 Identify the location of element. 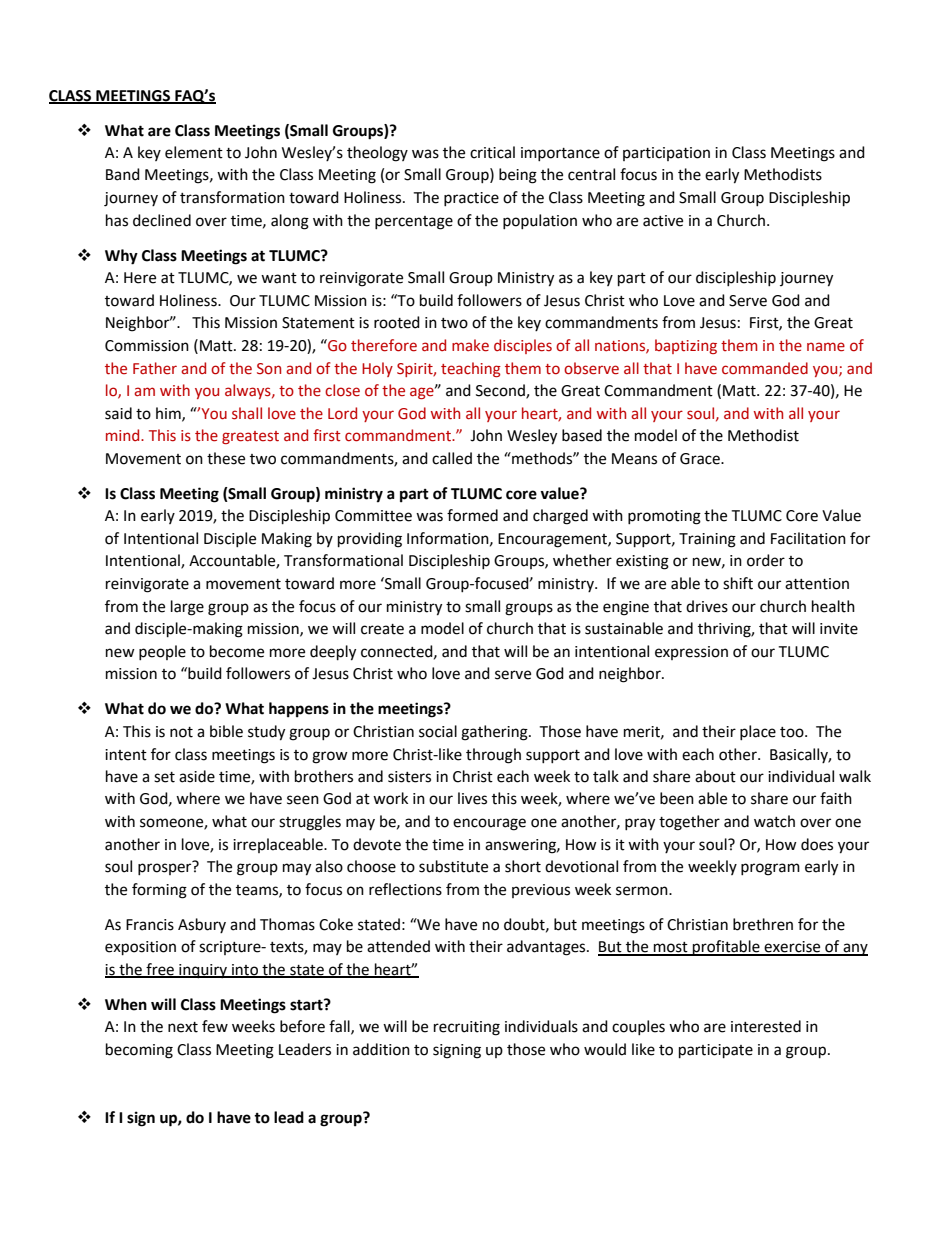
(194, 152).
